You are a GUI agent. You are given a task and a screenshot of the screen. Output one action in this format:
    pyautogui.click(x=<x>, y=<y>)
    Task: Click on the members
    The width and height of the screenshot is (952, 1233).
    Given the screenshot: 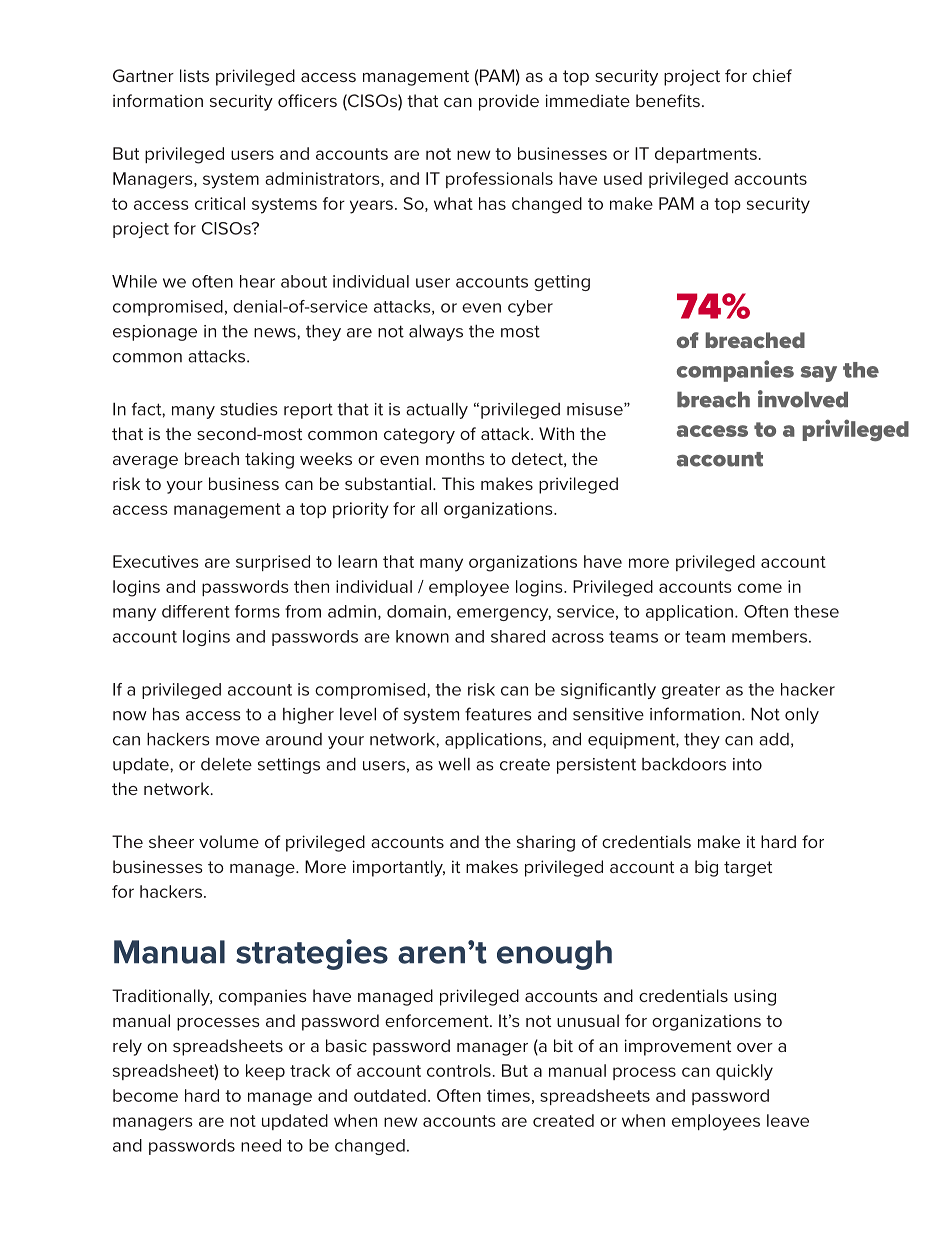 What is the action you would take?
    pyautogui.click(x=769, y=636)
